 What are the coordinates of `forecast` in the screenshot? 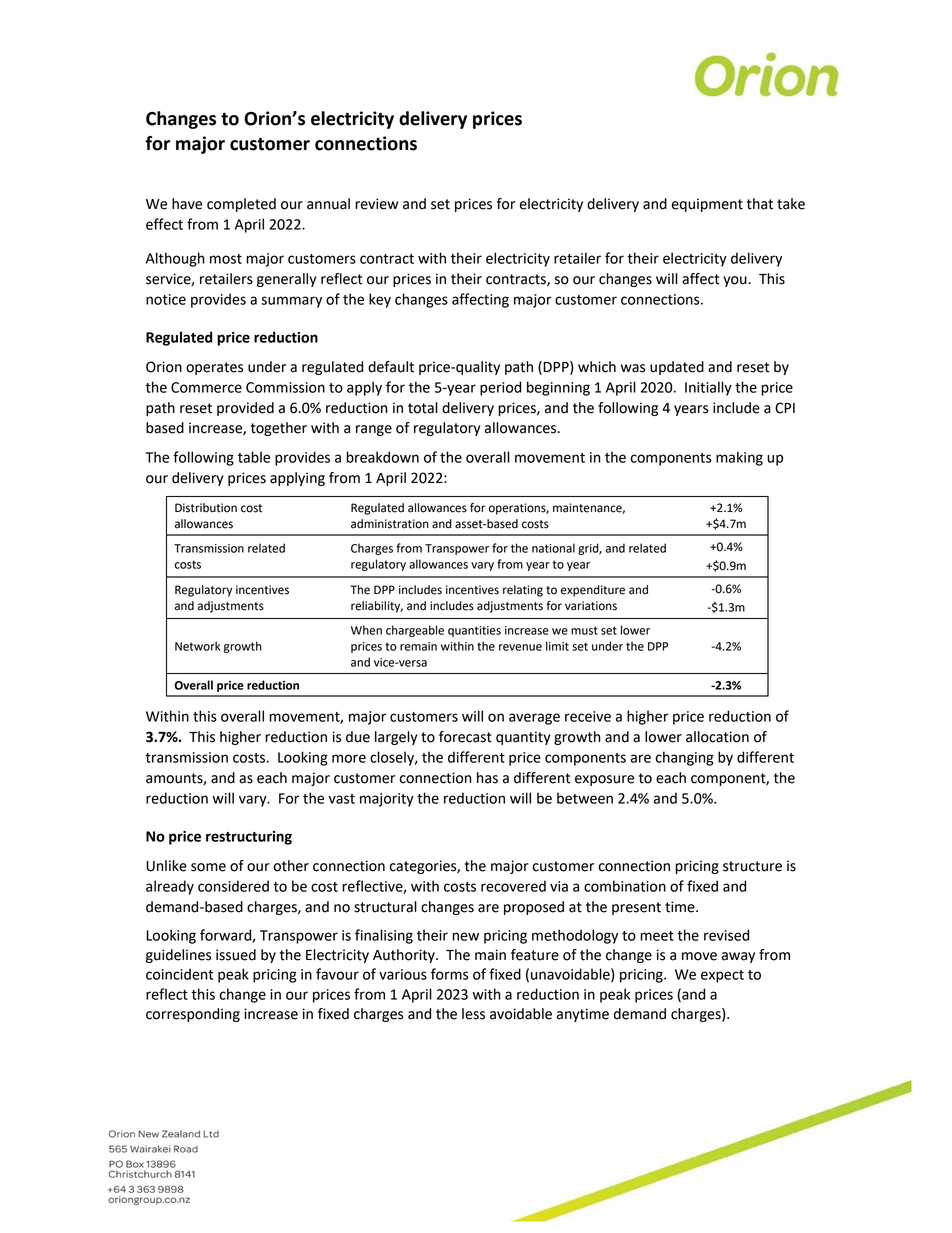 It's located at (465, 737).
